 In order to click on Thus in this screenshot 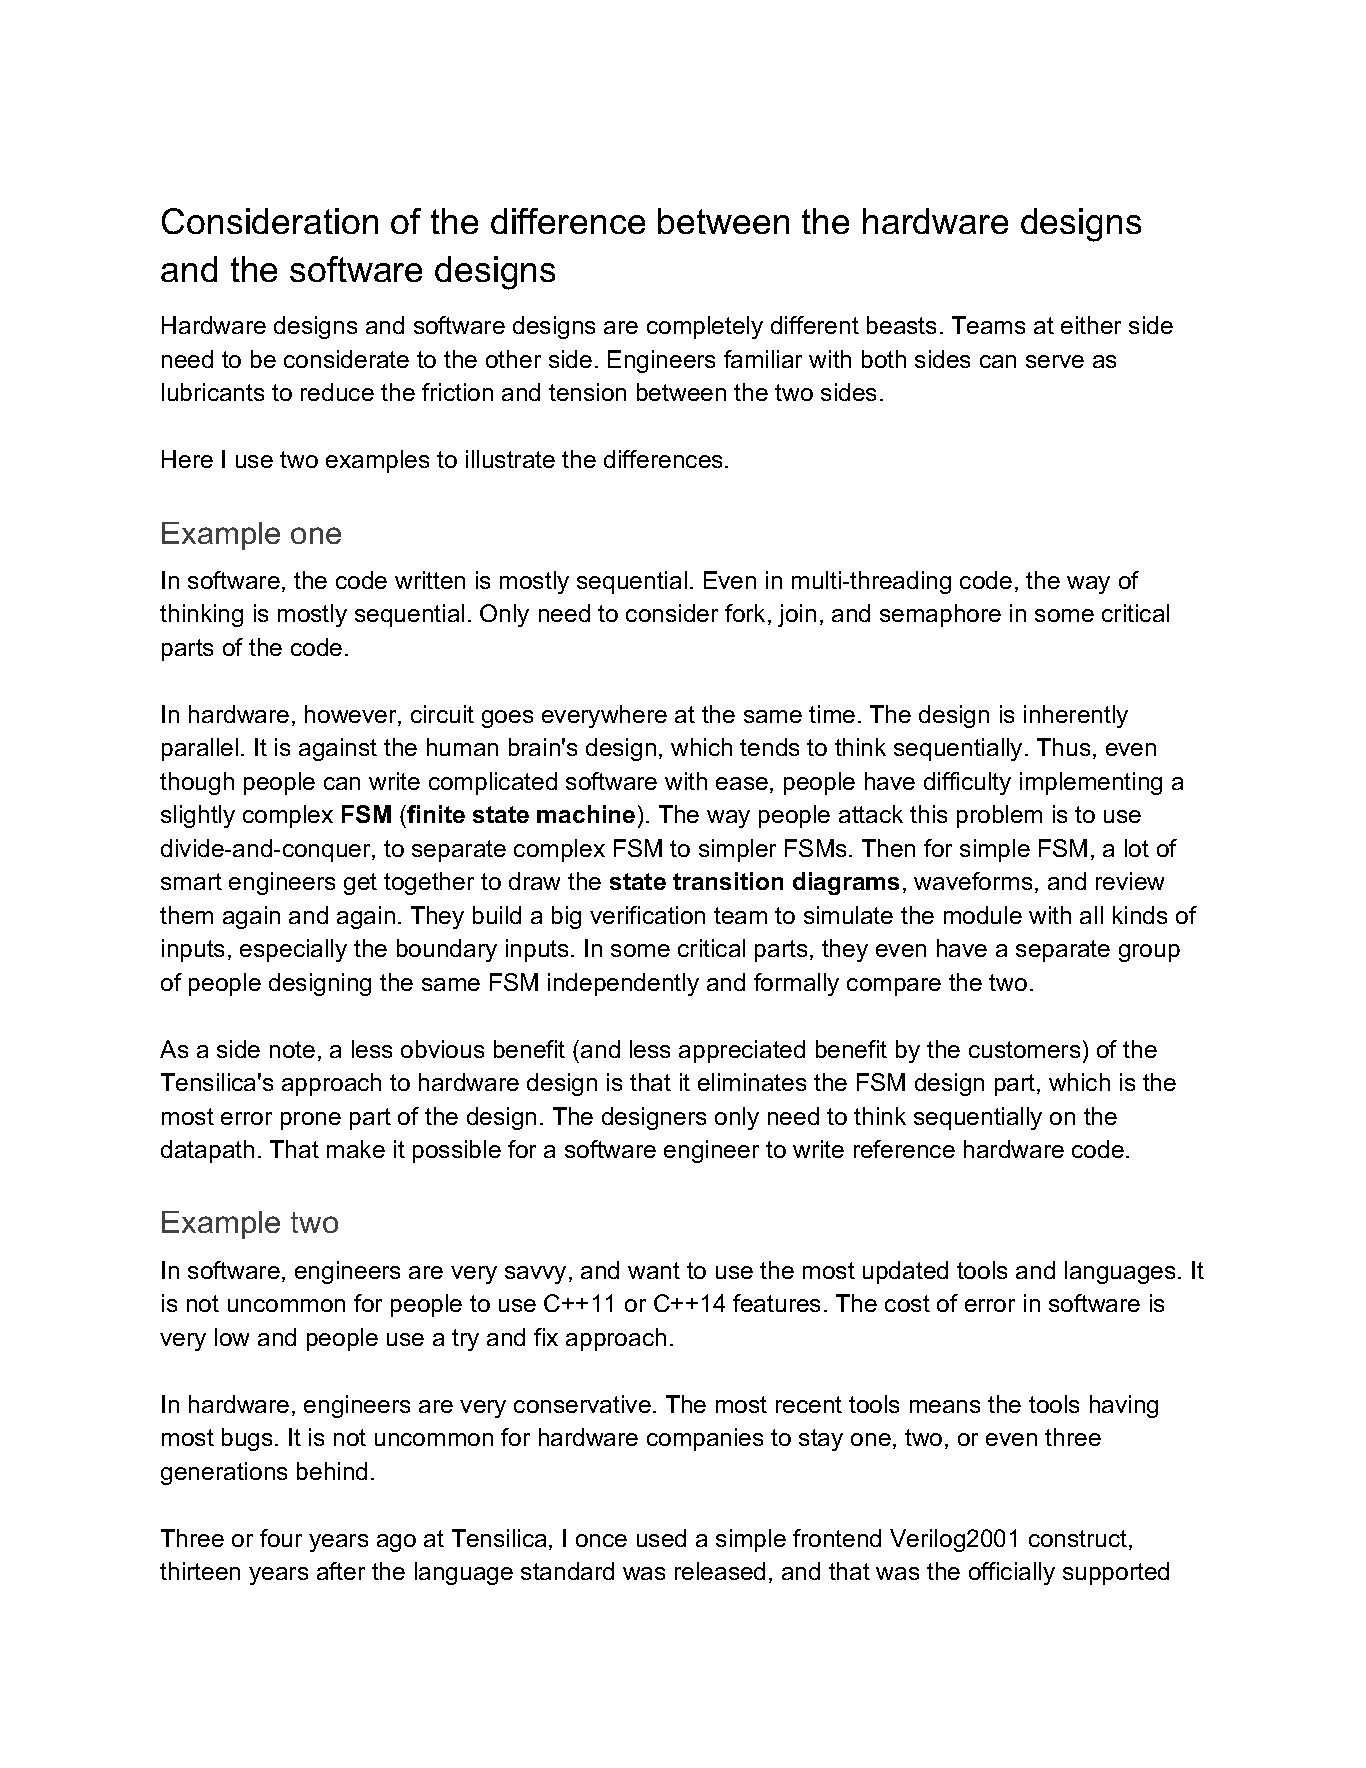, I will do `click(1063, 747)`.
